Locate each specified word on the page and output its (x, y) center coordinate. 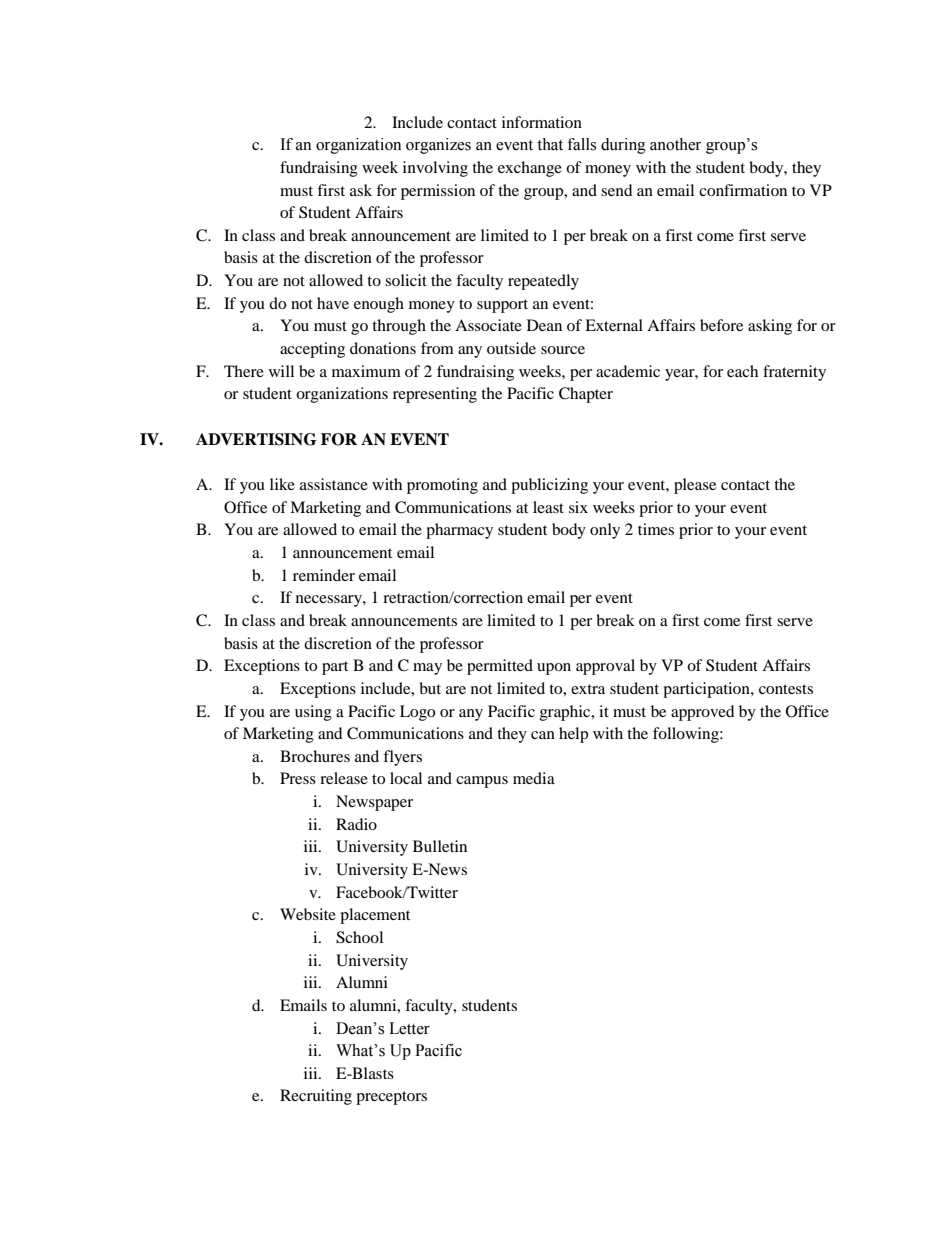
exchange (530, 169)
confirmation (743, 190)
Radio (356, 824)
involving (435, 169)
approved (703, 713)
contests (786, 689)
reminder (324, 575)
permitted (500, 667)
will (281, 371)
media (534, 778)
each (742, 371)
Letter (409, 1028)
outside (511, 348)
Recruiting (316, 1097)
